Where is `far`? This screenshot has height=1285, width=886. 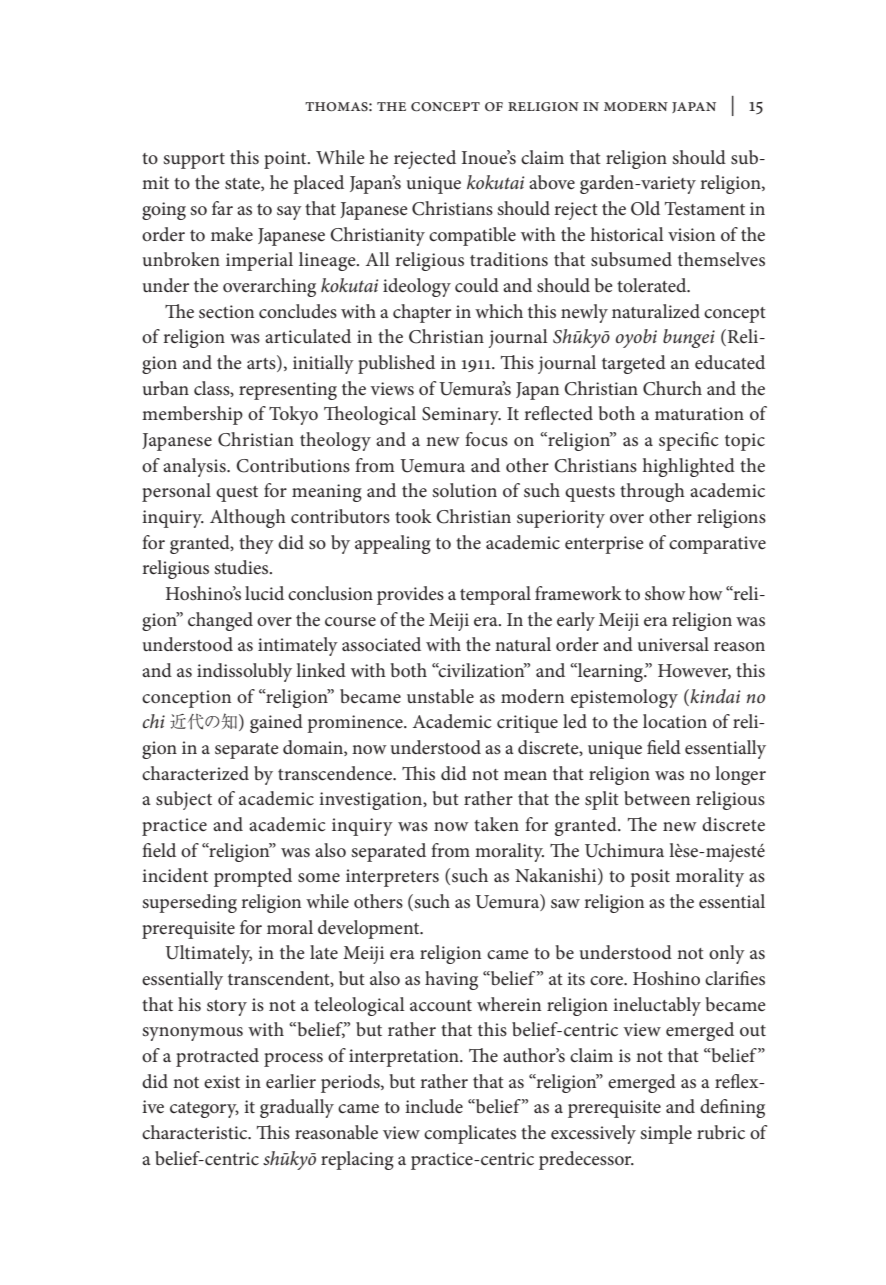 far is located at coordinates (222, 208).
